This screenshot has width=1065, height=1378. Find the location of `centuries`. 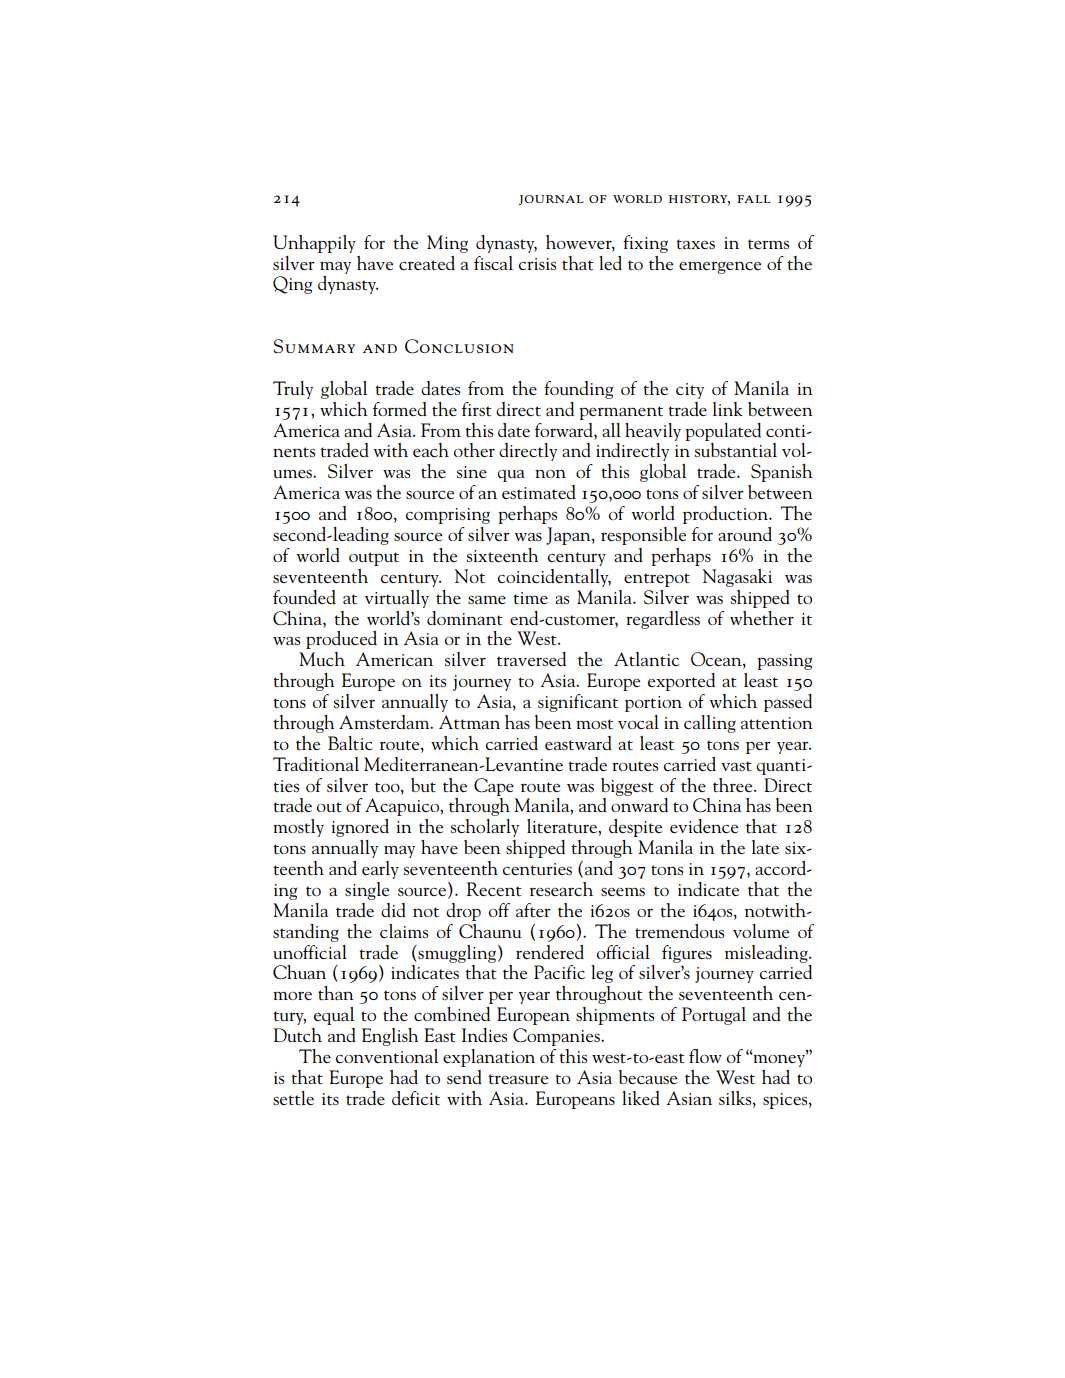

centuries is located at coordinates (537, 869).
